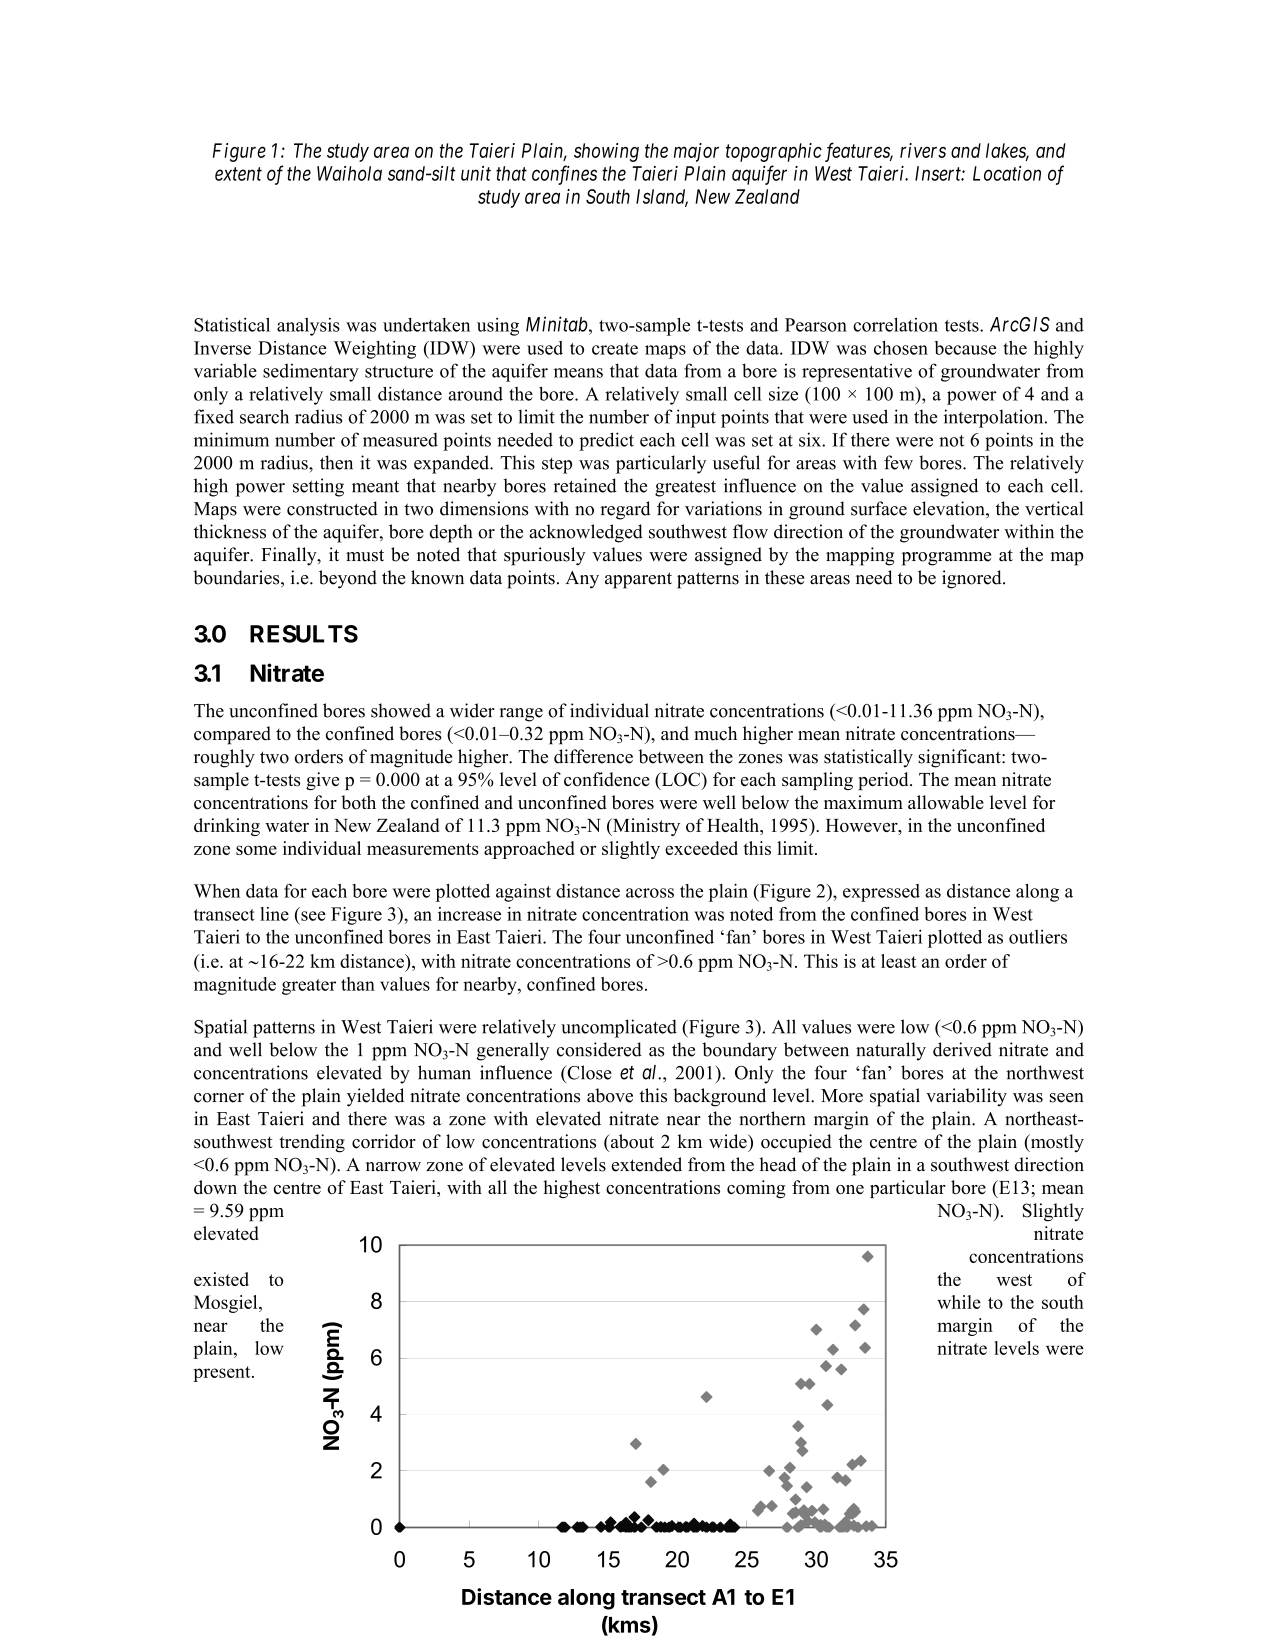 Image resolution: width=1277 pixels, height=1652 pixels. I want to click on line, so click(274, 914).
